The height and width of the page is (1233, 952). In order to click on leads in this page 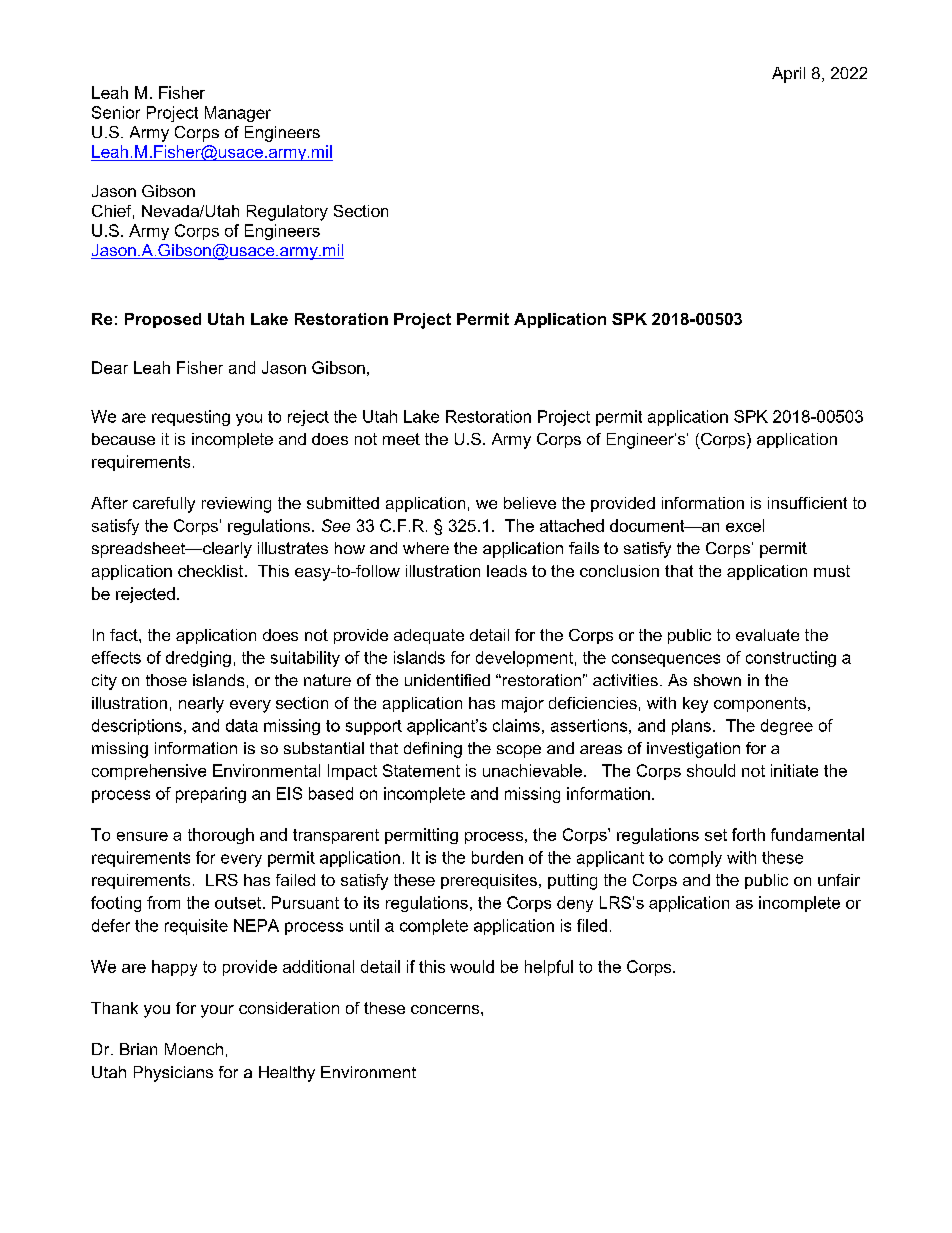, I will do `click(507, 571)`.
